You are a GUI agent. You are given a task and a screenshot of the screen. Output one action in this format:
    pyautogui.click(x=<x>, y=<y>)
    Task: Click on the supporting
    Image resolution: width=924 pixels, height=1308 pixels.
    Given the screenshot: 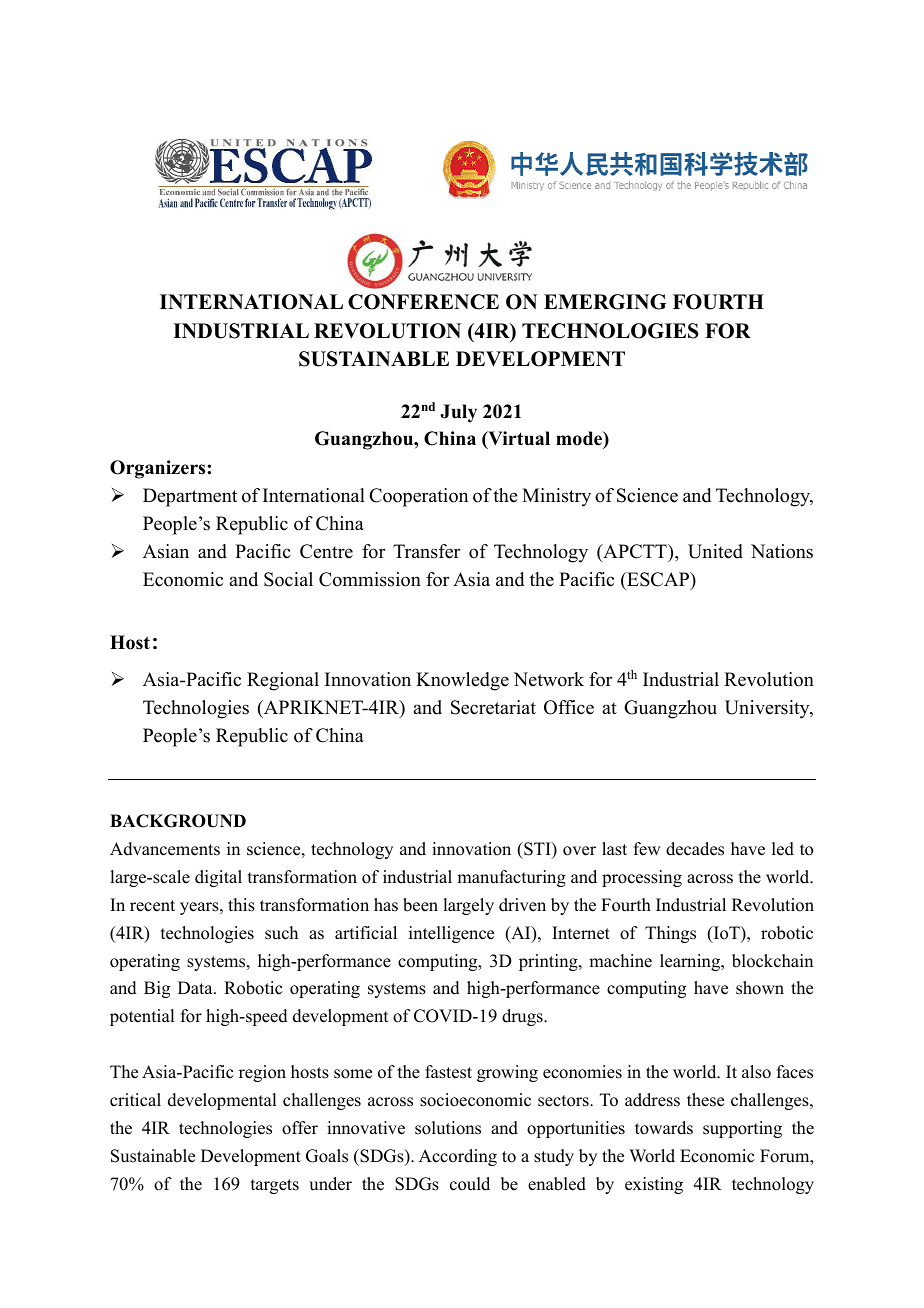 What is the action you would take?
    pyautogui.click(x=742, y=1129)
